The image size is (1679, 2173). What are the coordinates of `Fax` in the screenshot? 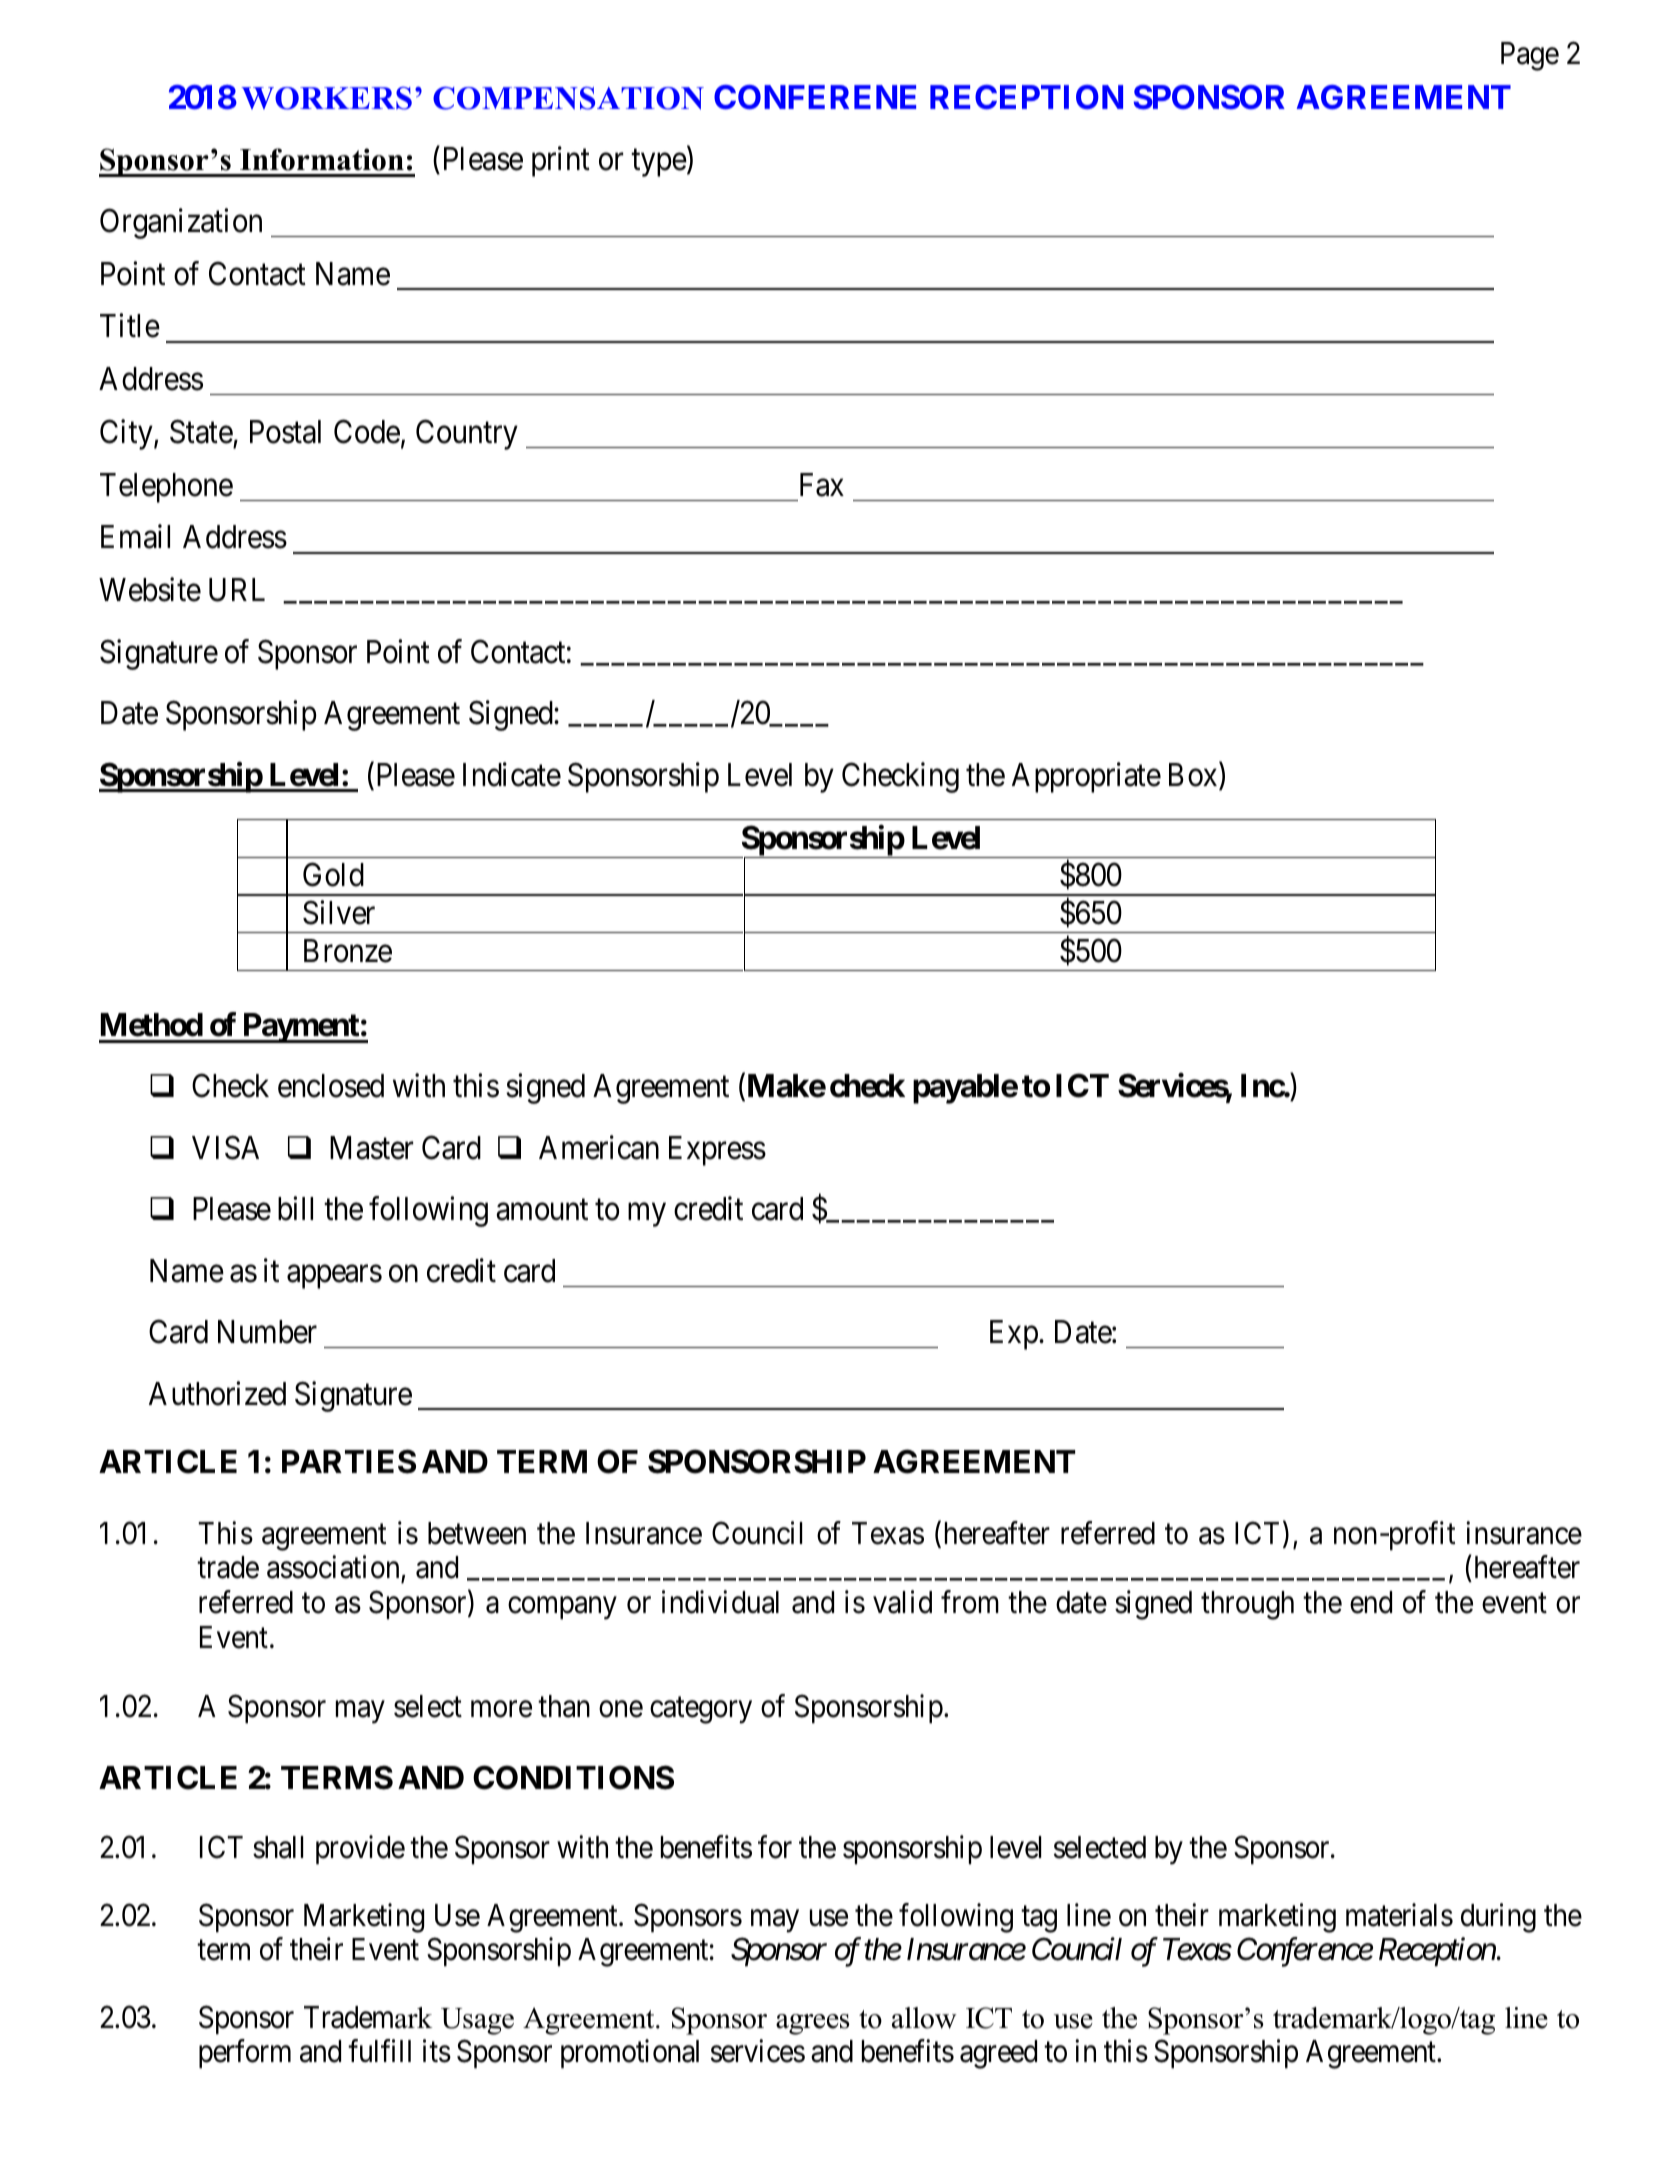 It's located at (822, 485).
